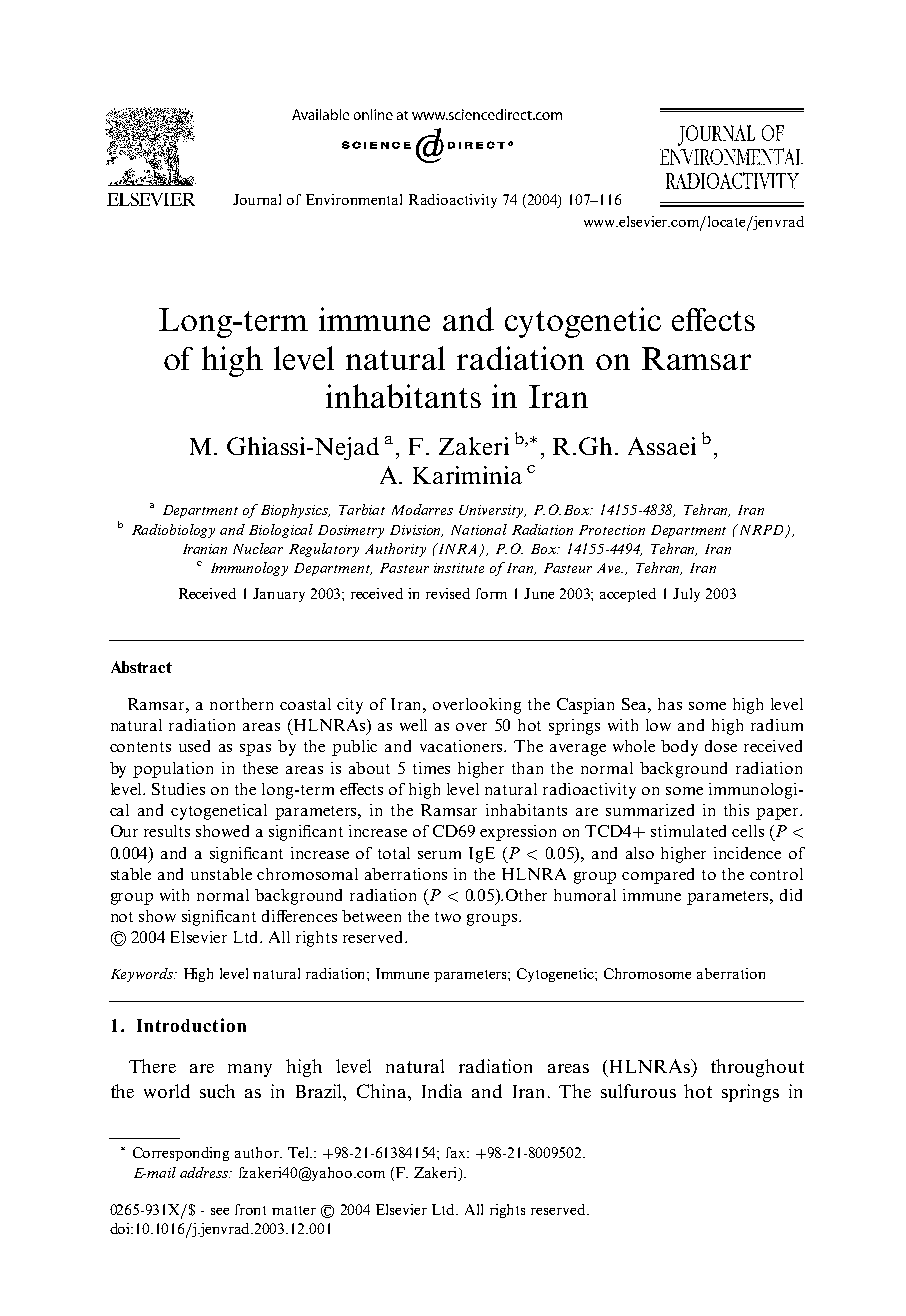  Describe the element at coordinates (205, 1172) in the image. I see `address` at that location.
